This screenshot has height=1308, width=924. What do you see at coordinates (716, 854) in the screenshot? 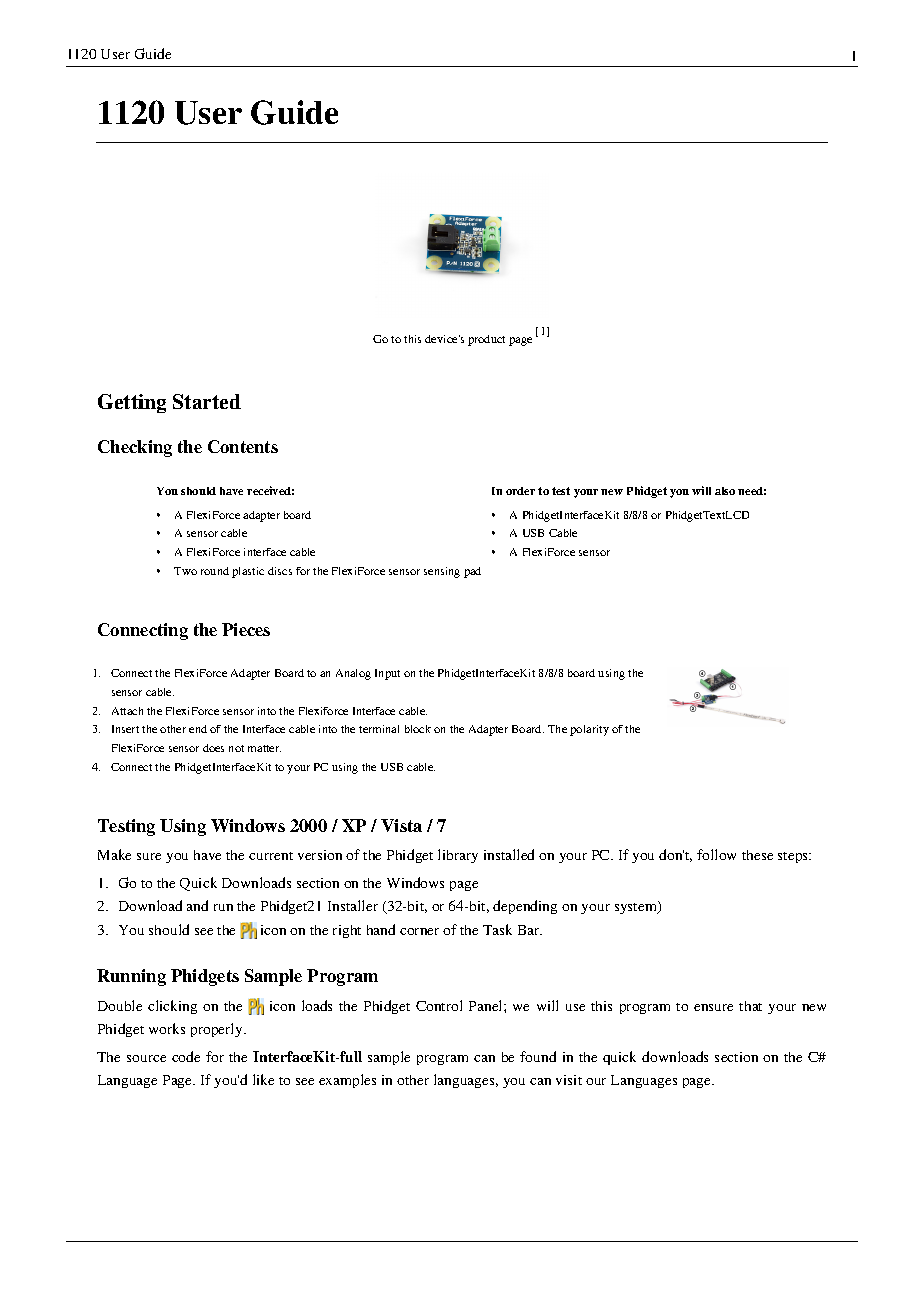
I see `follow` at bounding box center [716, 854].
